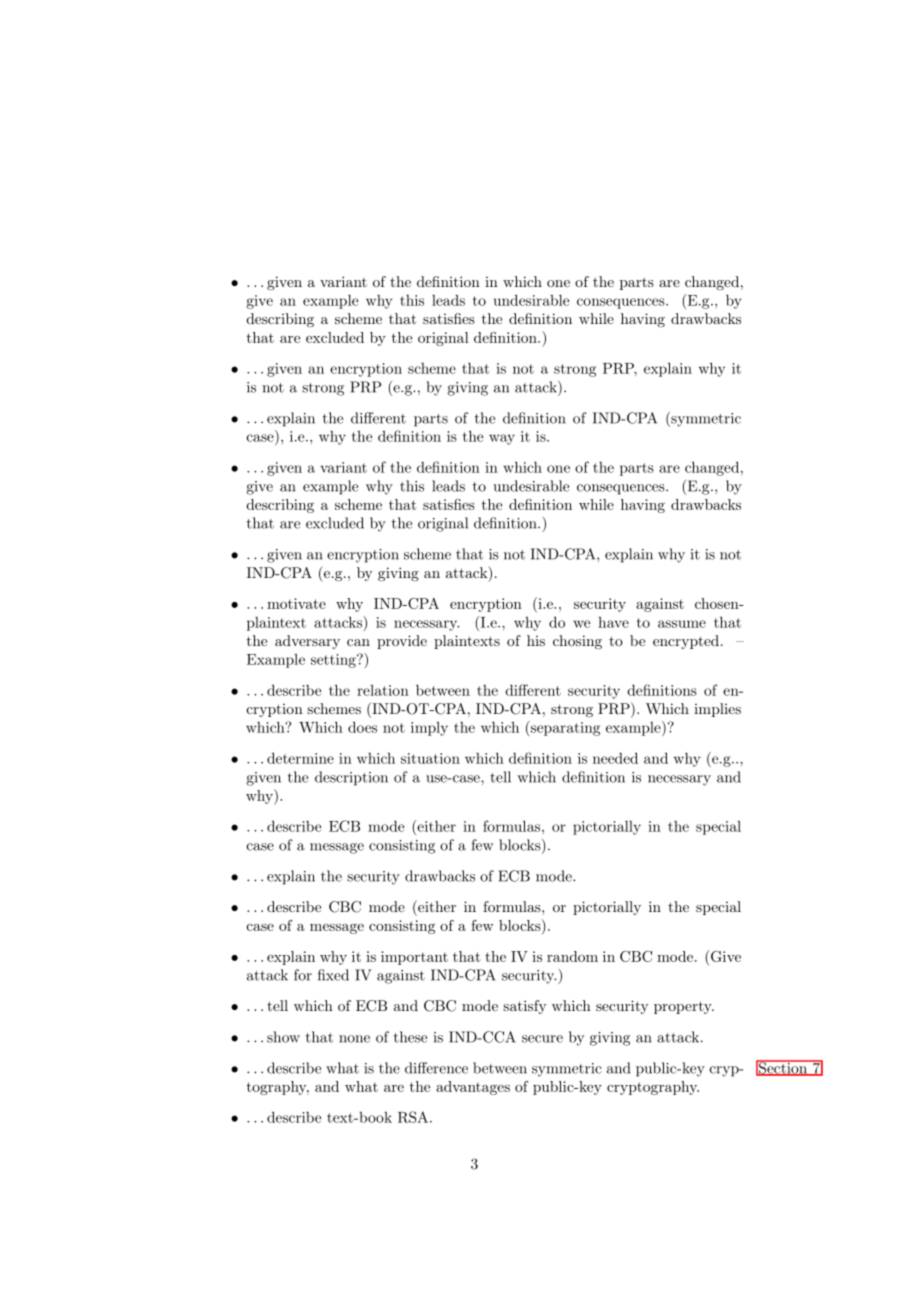 The height and width of the screenshot is (1308, 924). What do you see at coordinates (682, 624) in the screenshot?
I see `assume` at bounding box center [682, 624].
